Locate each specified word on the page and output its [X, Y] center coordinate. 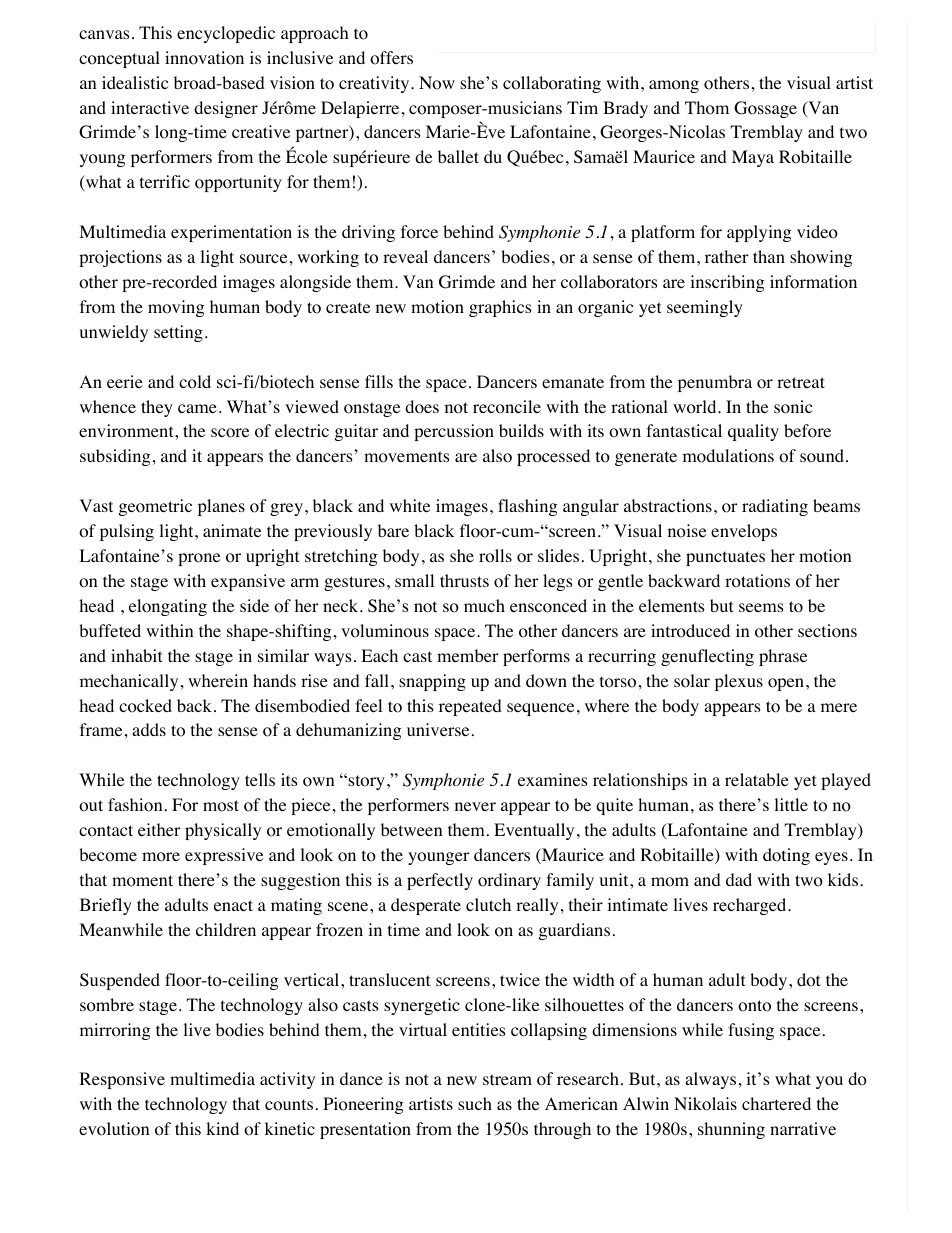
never [475, 806]
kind [222, 1128]
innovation [204, 58]
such [475, 1103]
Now [437, 83]
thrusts [464, 580]
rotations [757, 581]
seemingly [705, 308]
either [159, 829]
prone [199, 559]
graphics [500, 308]
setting [178, 333]
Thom [707, 108]
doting [786, 856]
